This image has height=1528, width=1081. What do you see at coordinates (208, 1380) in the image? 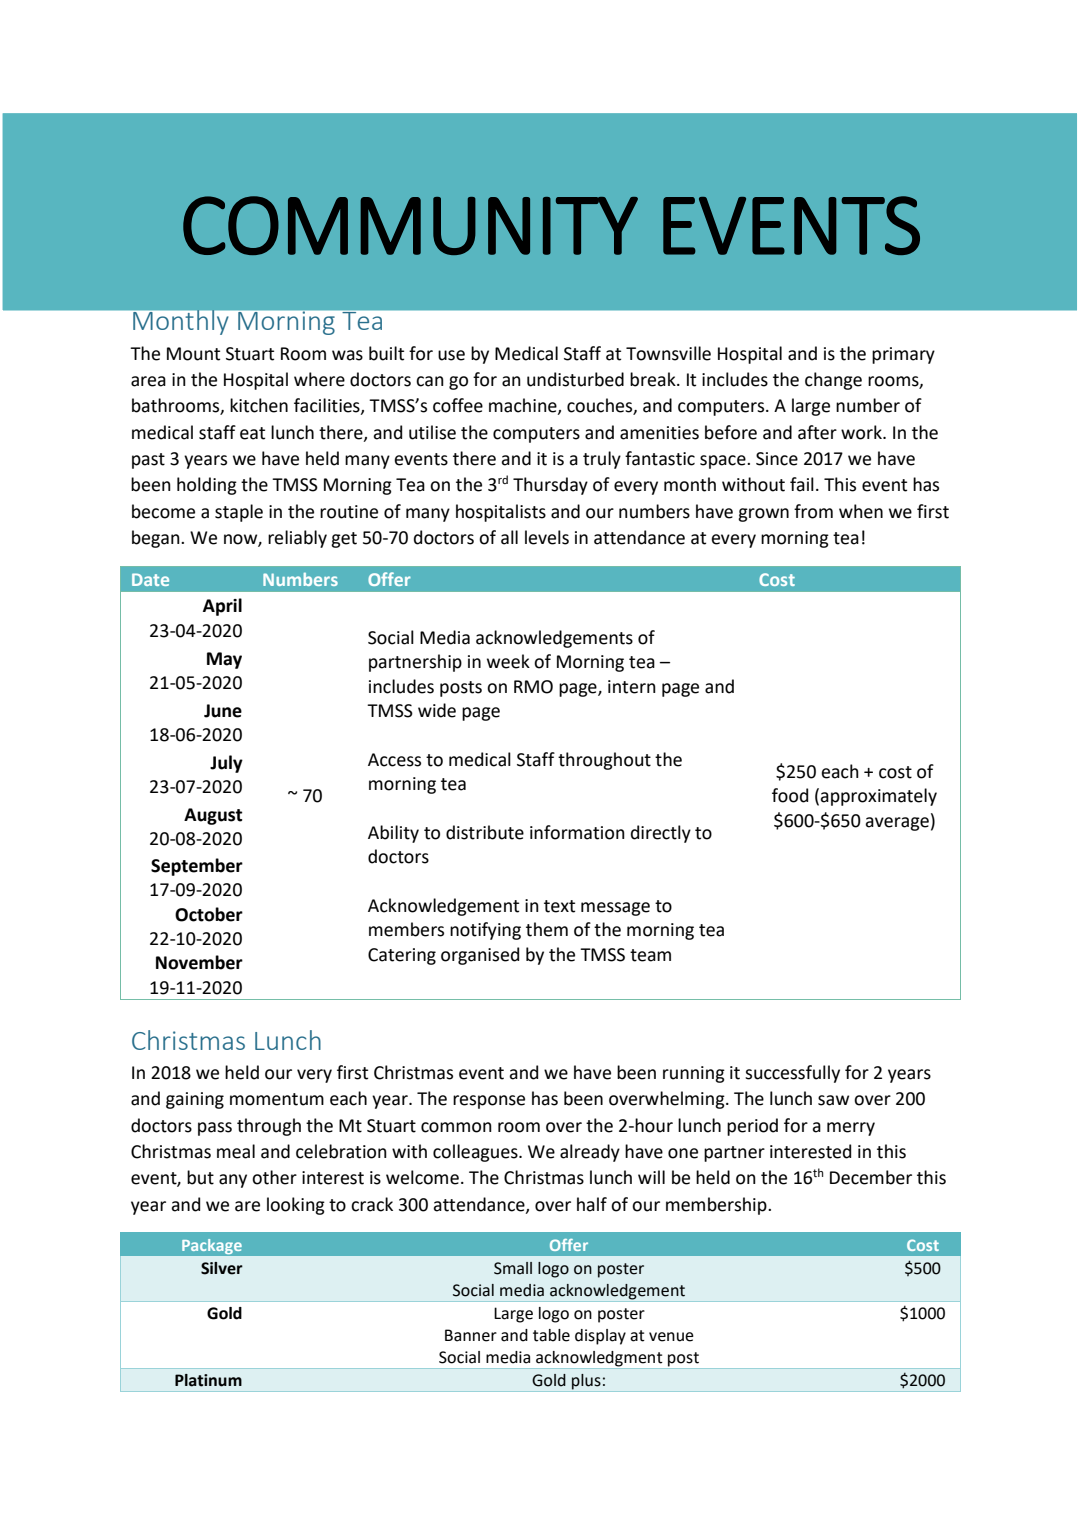
I see `Platinum` at bounding box center [208, 1380].
